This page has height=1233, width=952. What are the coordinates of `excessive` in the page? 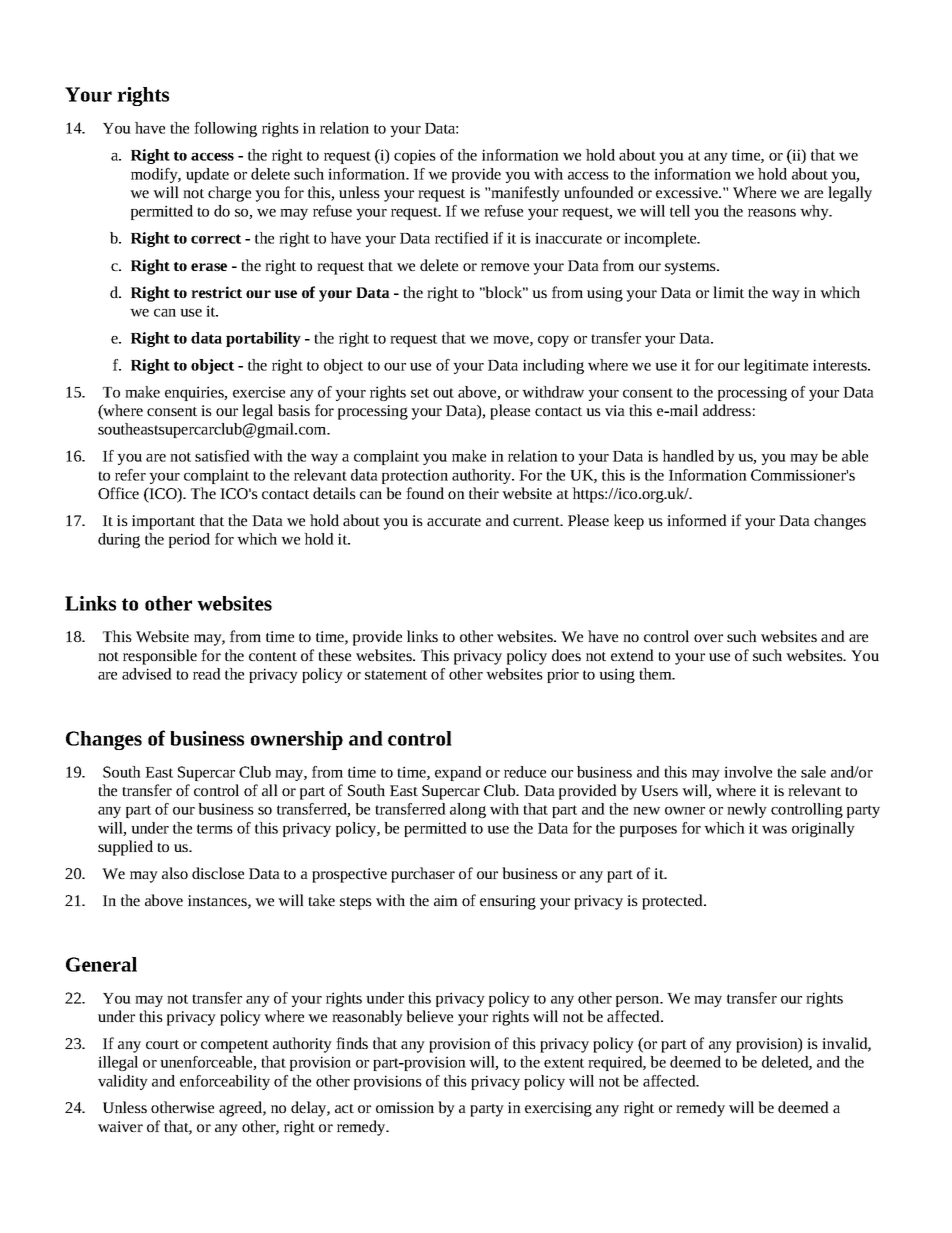 It's located at (688, 192).
